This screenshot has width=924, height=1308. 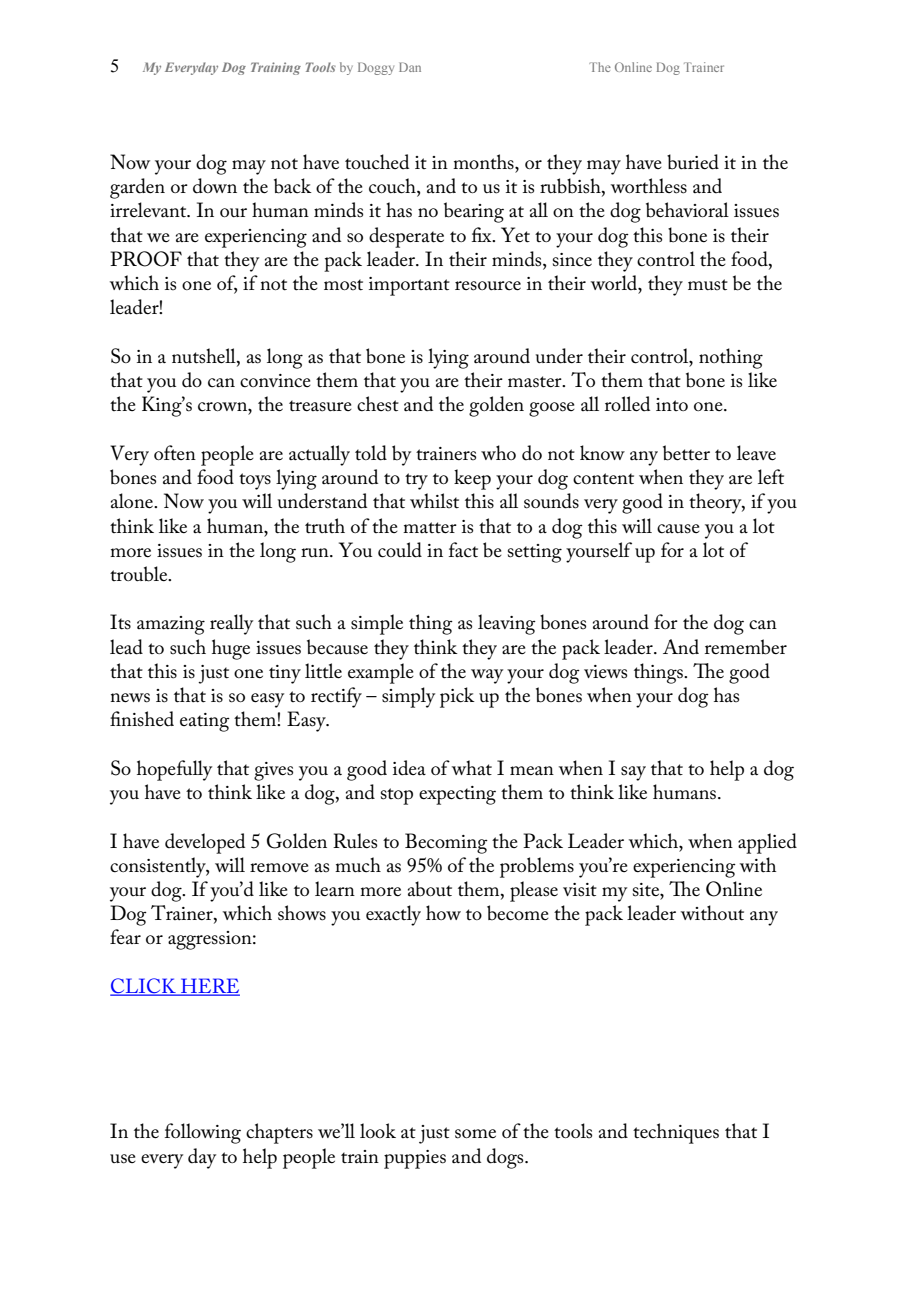 I want to click on hopefully, so click(x=174, y=770).
